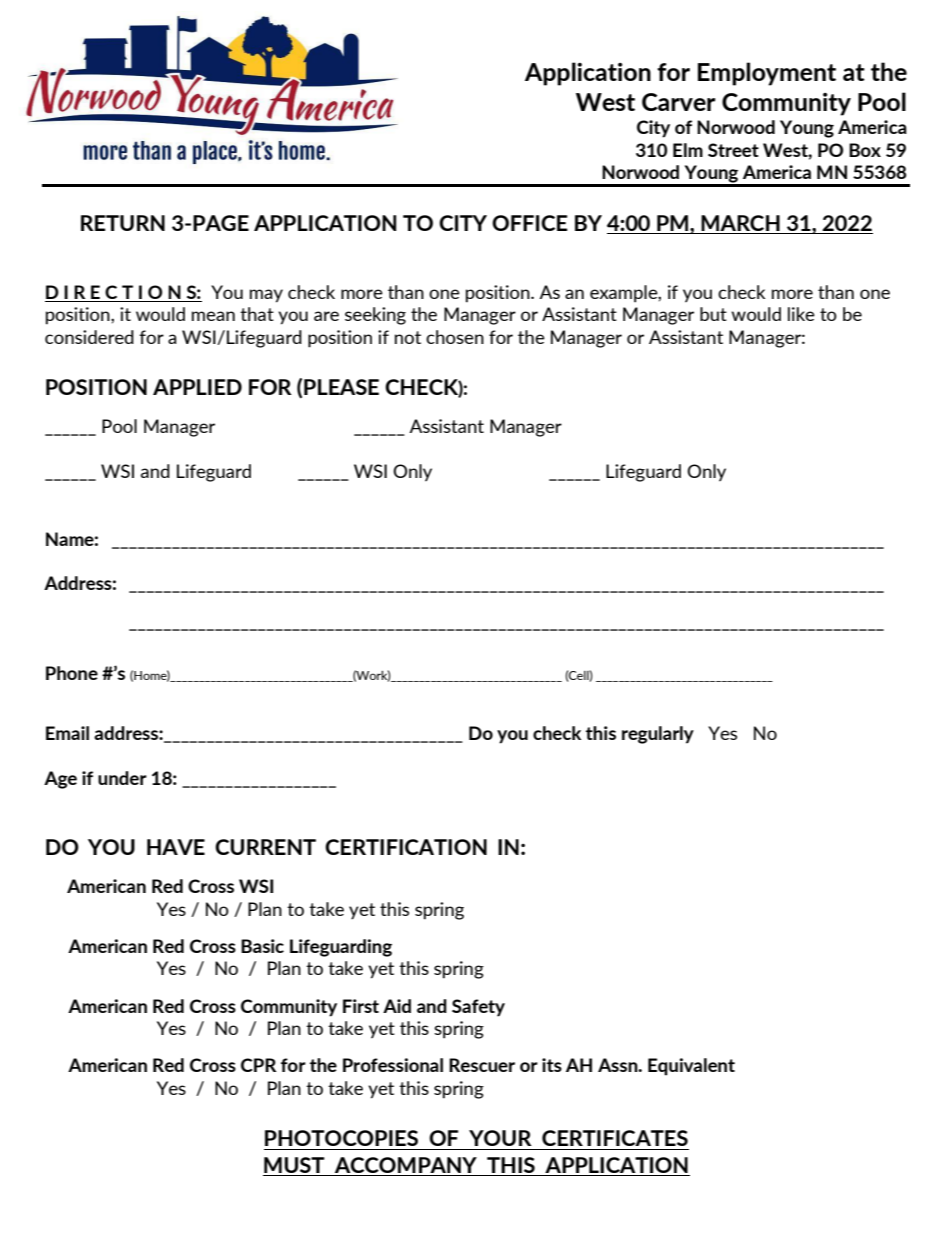  What do you see at coordinates (455, 337) in the page?
I see `chosen` at bounding box center [455, 337].
